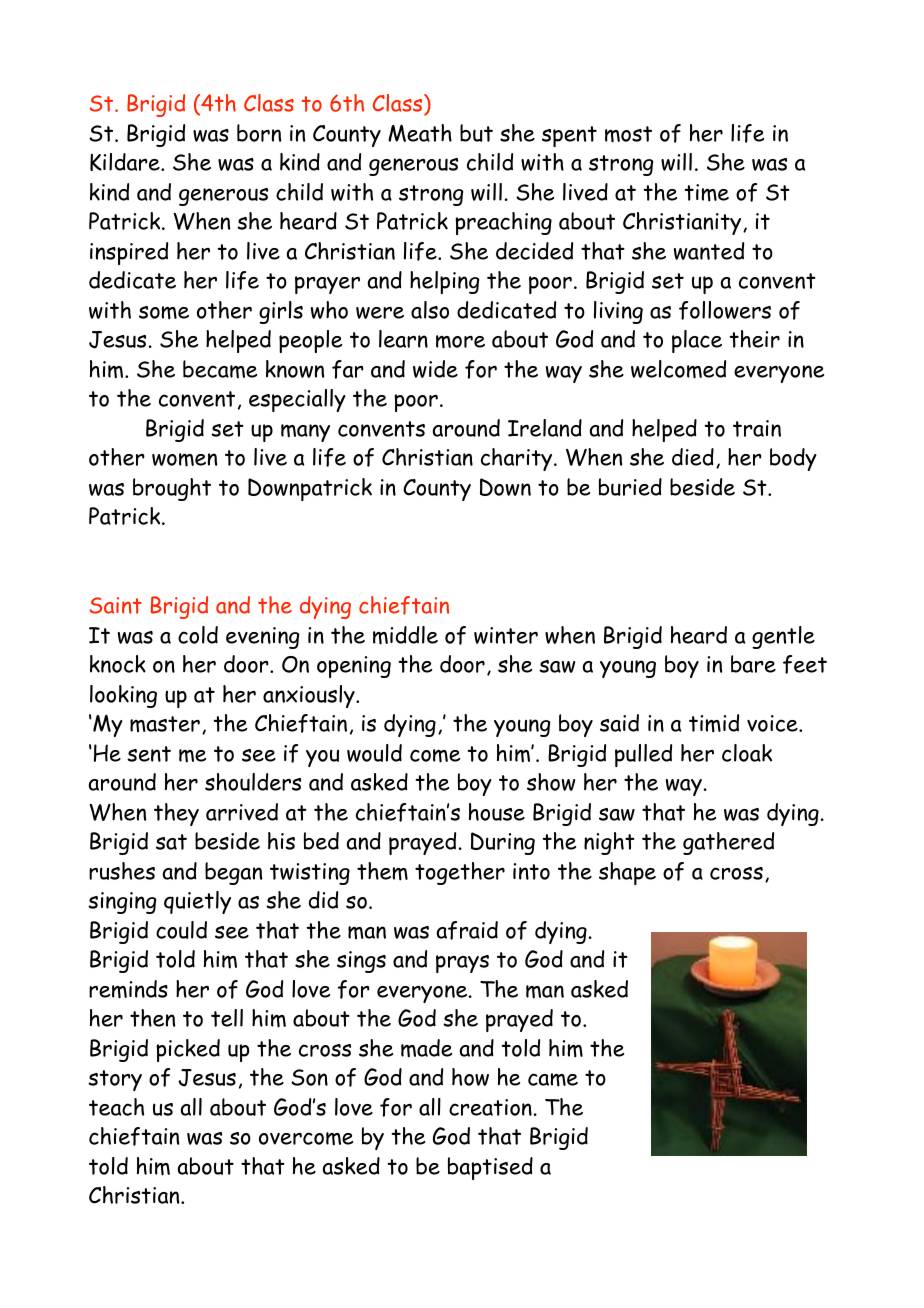 Image resolution: width=924 pixels, height=1308 pixels. What do you see at coordinates (116, 1107) in the screenshot?
I see `teach` at bounding box center [116, 1107].
